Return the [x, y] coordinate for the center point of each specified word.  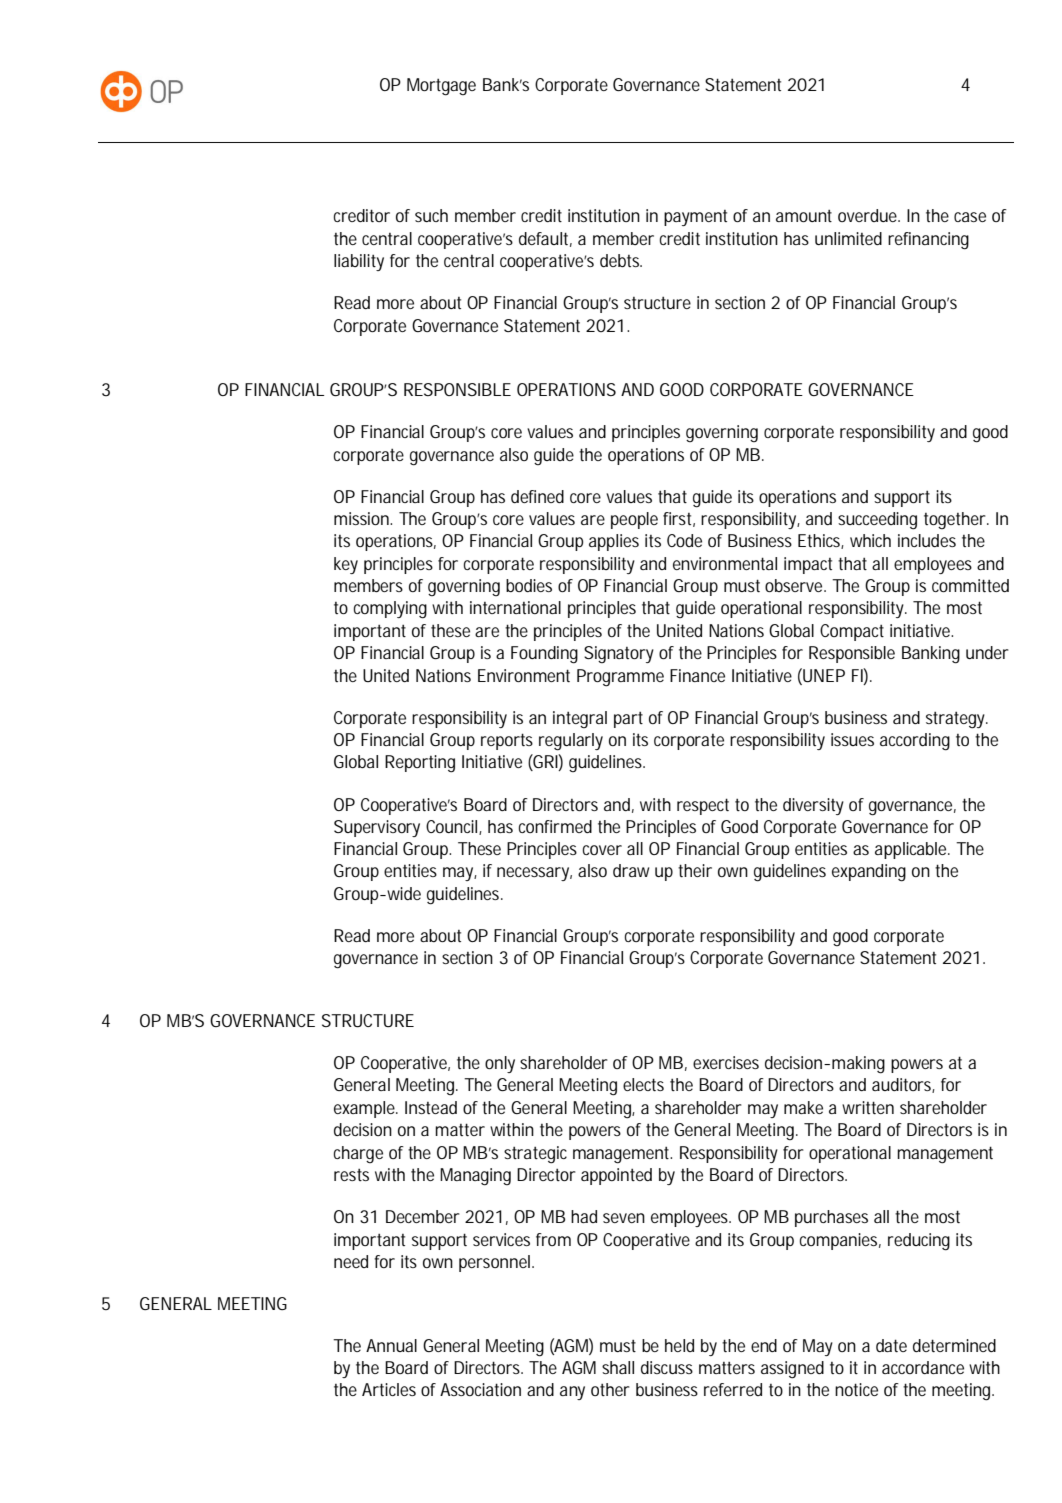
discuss [667, 1367]
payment [695, 218]
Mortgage [441, 87]
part [628, 719]
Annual [391, 1345]
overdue [869, 215]
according [915, 742]
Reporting [420, 764]
